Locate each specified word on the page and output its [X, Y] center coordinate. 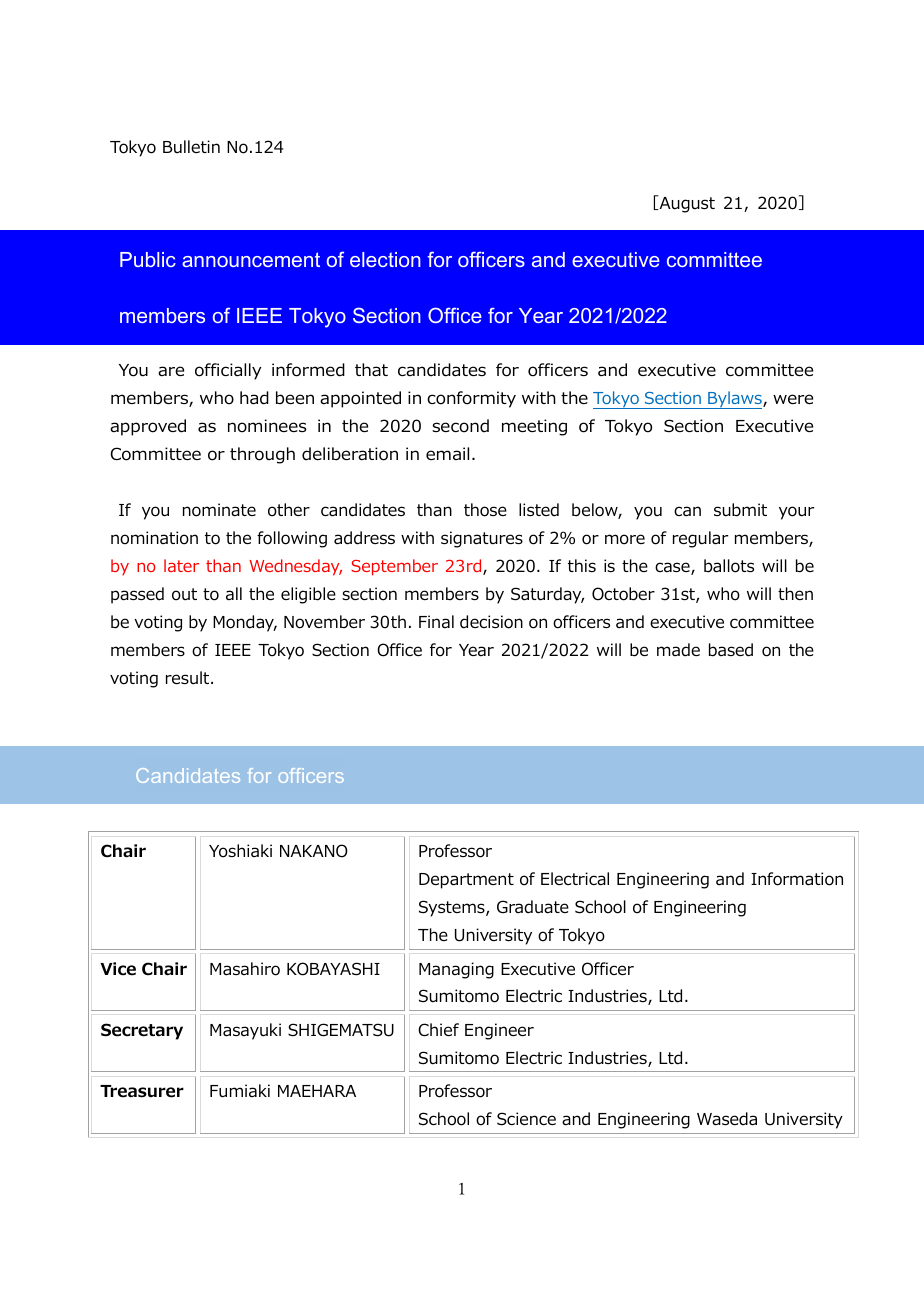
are [171, 371]
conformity [471, 399]
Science [526, 1119]
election [385, 259]
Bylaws [735, 400]
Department [466, 881]
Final [436, 622]
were [793, 399]
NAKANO [314, 851]
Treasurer [142, 1091]
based [731, 650]
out [184, 594]
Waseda [727, 1119]
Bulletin [191, 146]
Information [797, 879]
